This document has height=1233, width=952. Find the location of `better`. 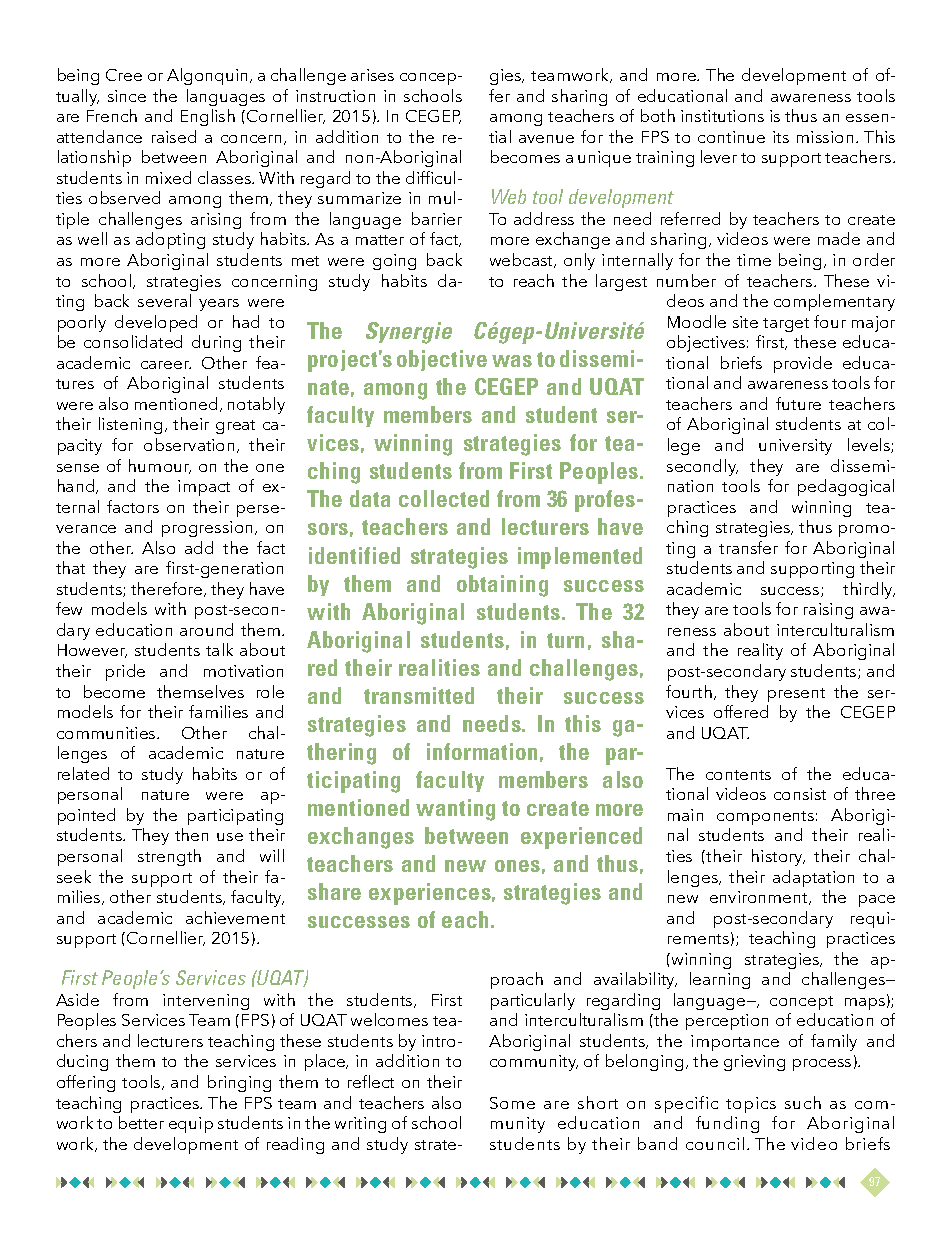

better is located at coordinates (141, 1122).
